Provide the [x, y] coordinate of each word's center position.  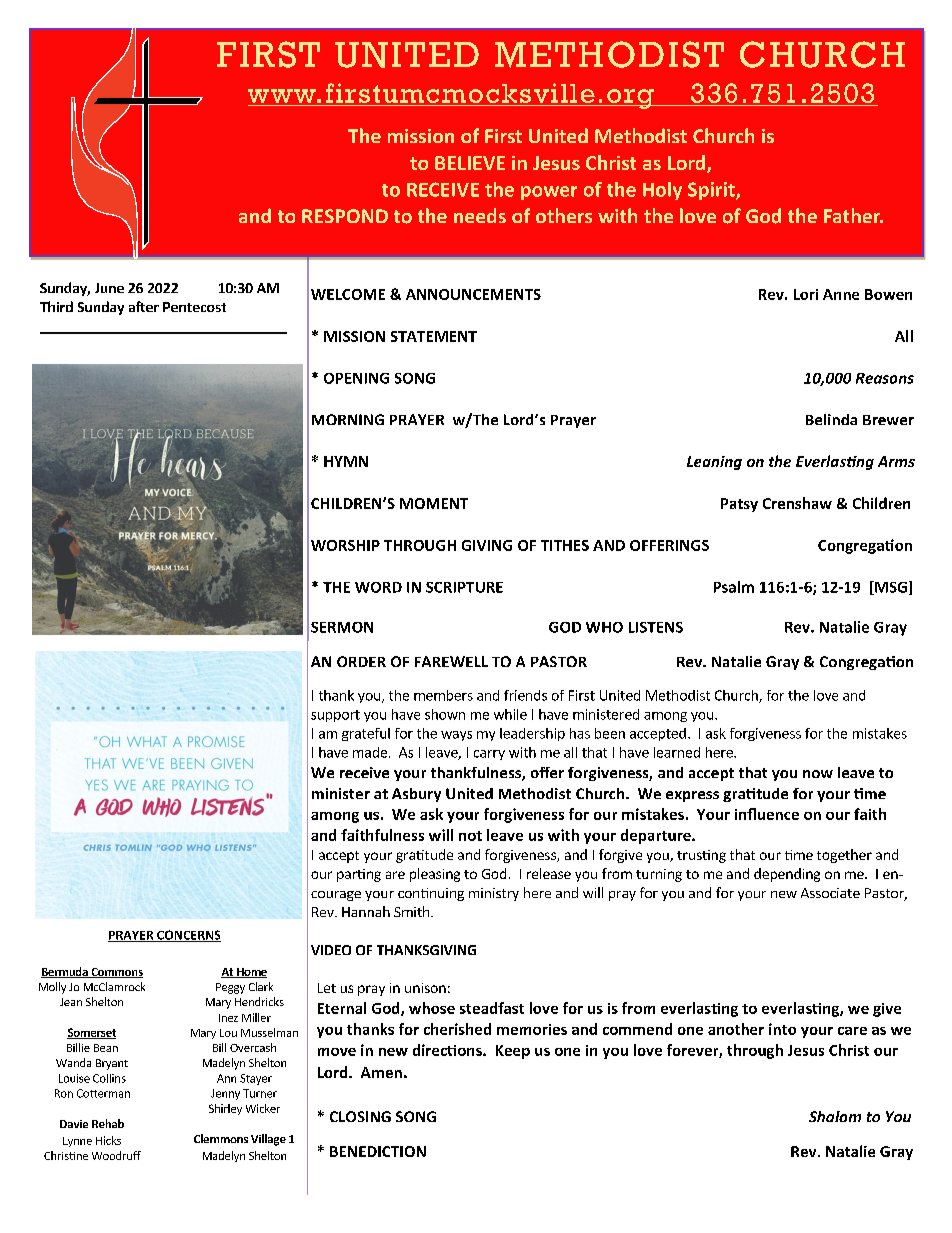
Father [853, 215]
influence [767, 814]
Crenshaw [797, 503]
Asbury [416, 795]
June [109, 288]
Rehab [108, 1123]
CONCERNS [188, 936]
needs [480, 215]
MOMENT [434, 503]
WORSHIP [345, 545]
